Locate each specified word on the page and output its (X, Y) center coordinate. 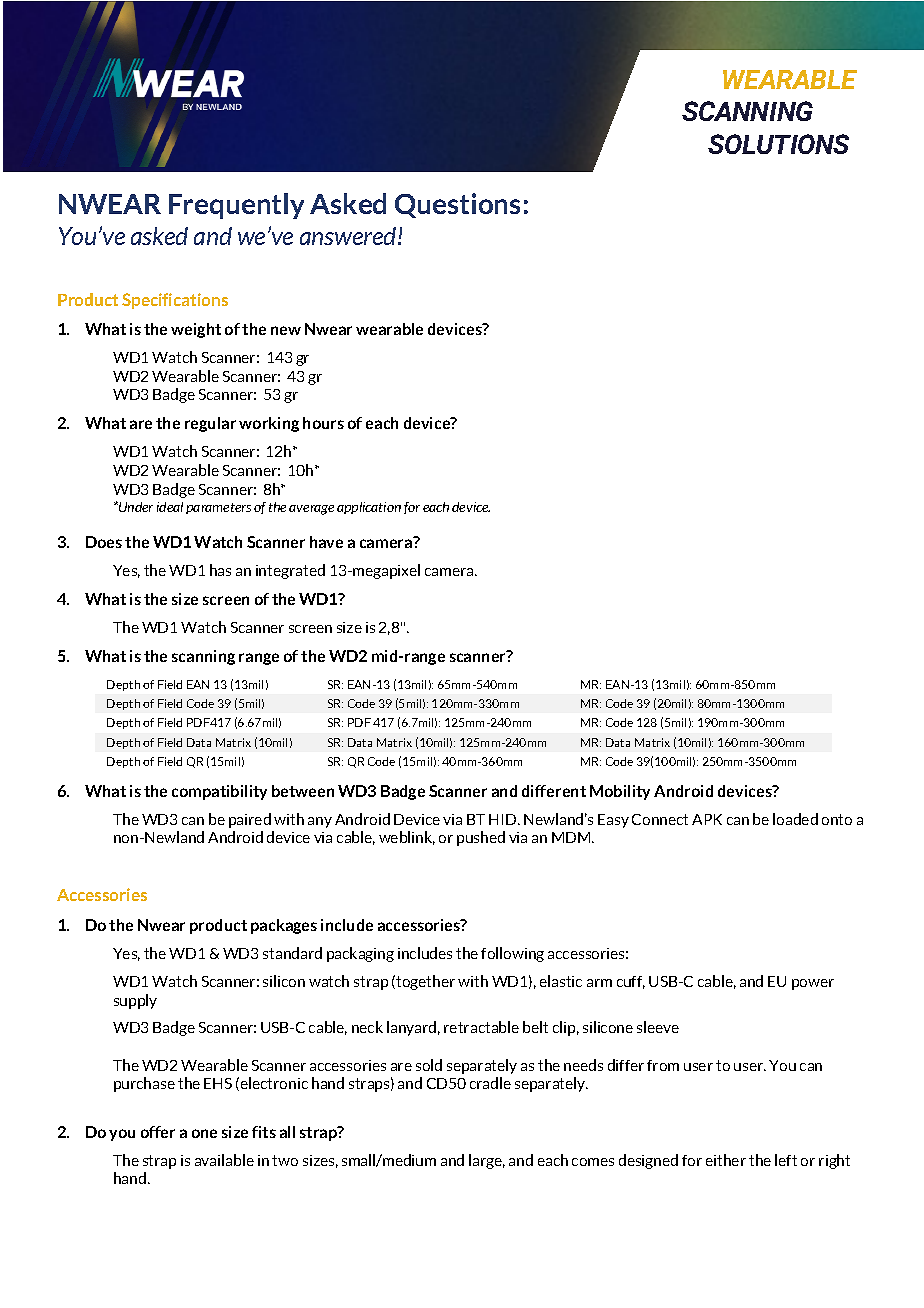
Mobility (620, 792)
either (726, 1160)
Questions (457, 205)
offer (158, 1132)
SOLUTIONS (778, 144)
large (487, 1161)
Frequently (236, 206)
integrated (290, 571)
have (326, 542)
